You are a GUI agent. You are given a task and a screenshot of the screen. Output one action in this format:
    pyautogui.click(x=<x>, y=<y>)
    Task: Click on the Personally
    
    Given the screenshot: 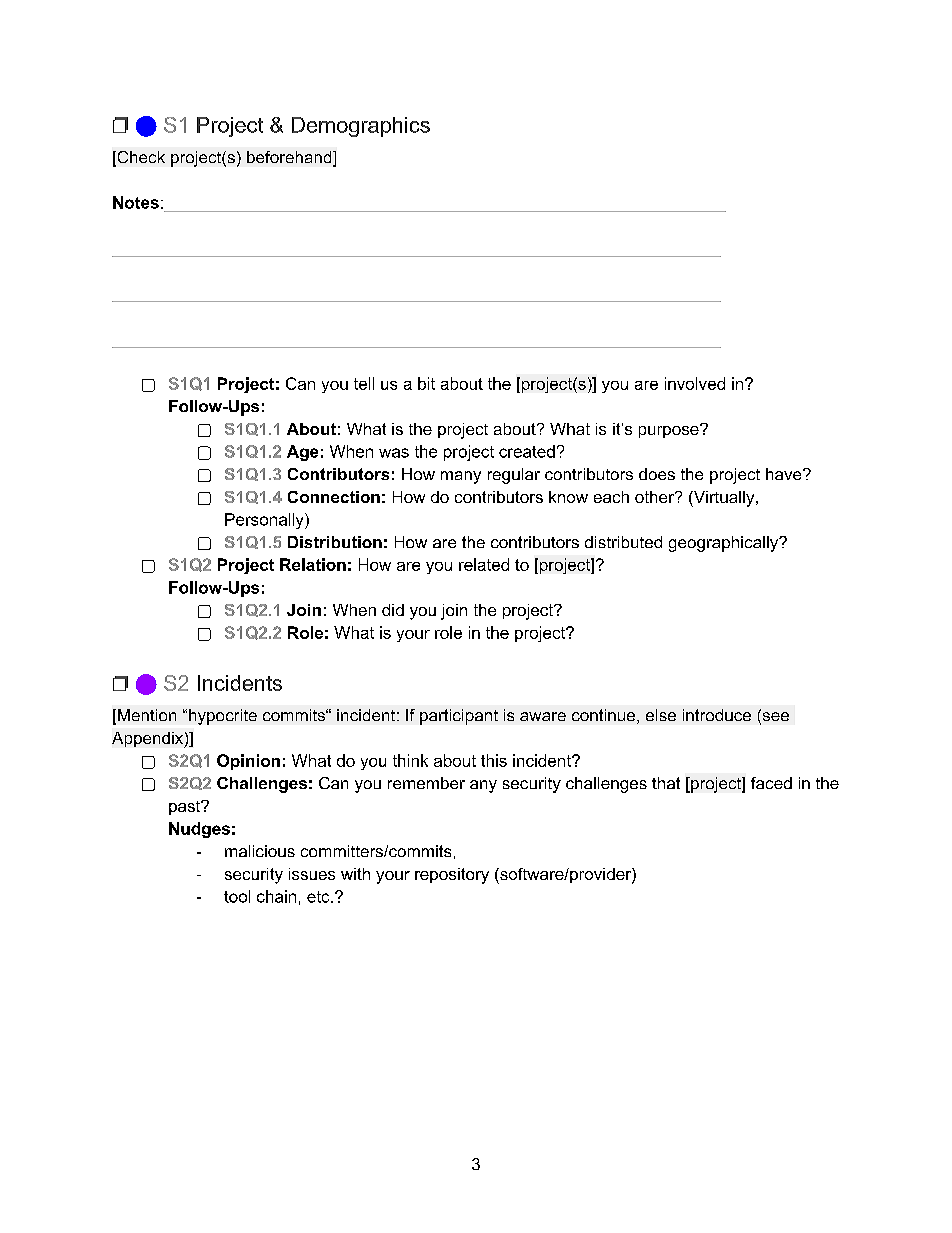 What is the action you would take?
    pyautogui.click(x=265, y=521)
